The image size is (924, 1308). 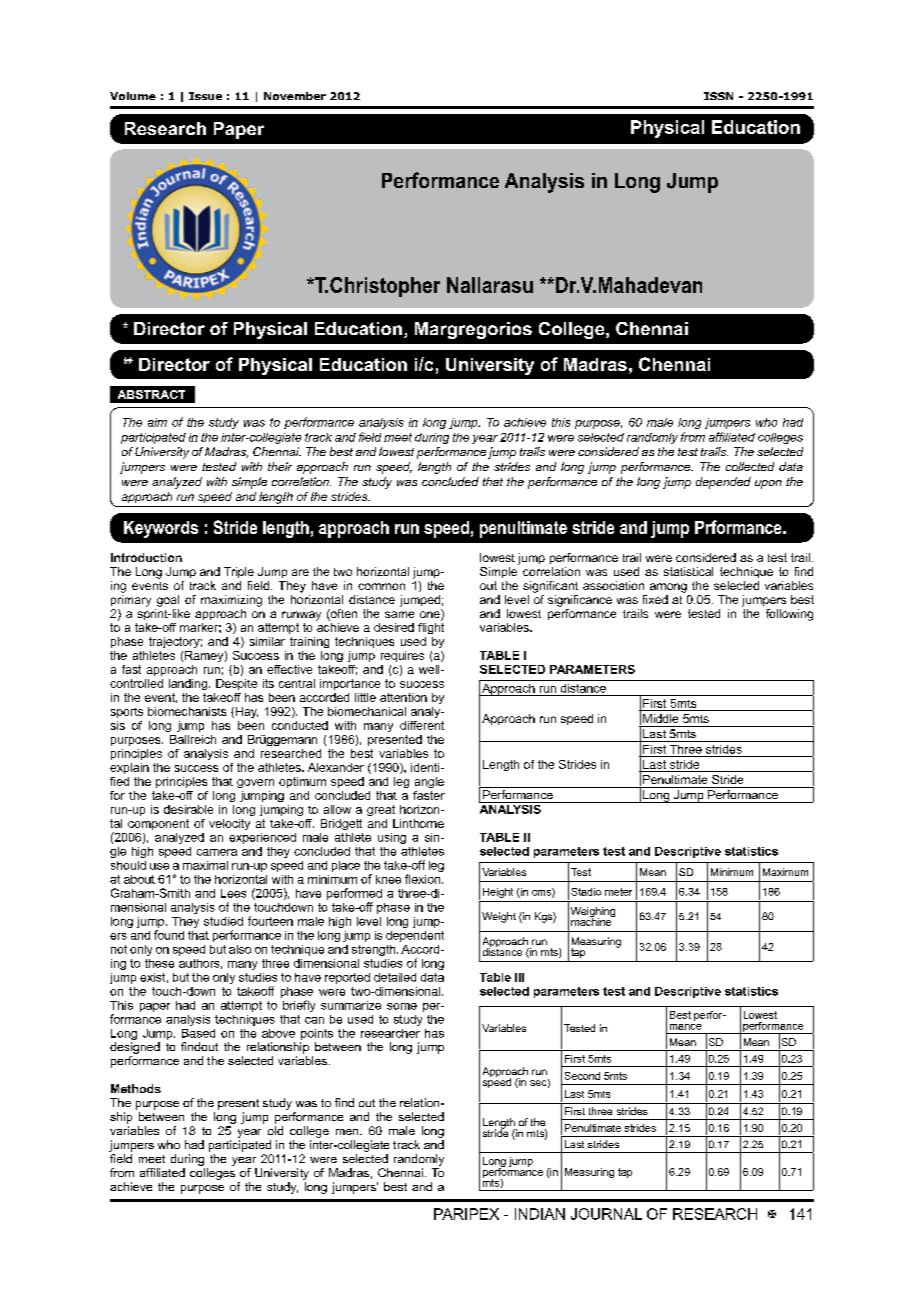 What do you see at coordinates (718, 96) in the document?
I see `ISSN` at bounding box center [718, 96].
